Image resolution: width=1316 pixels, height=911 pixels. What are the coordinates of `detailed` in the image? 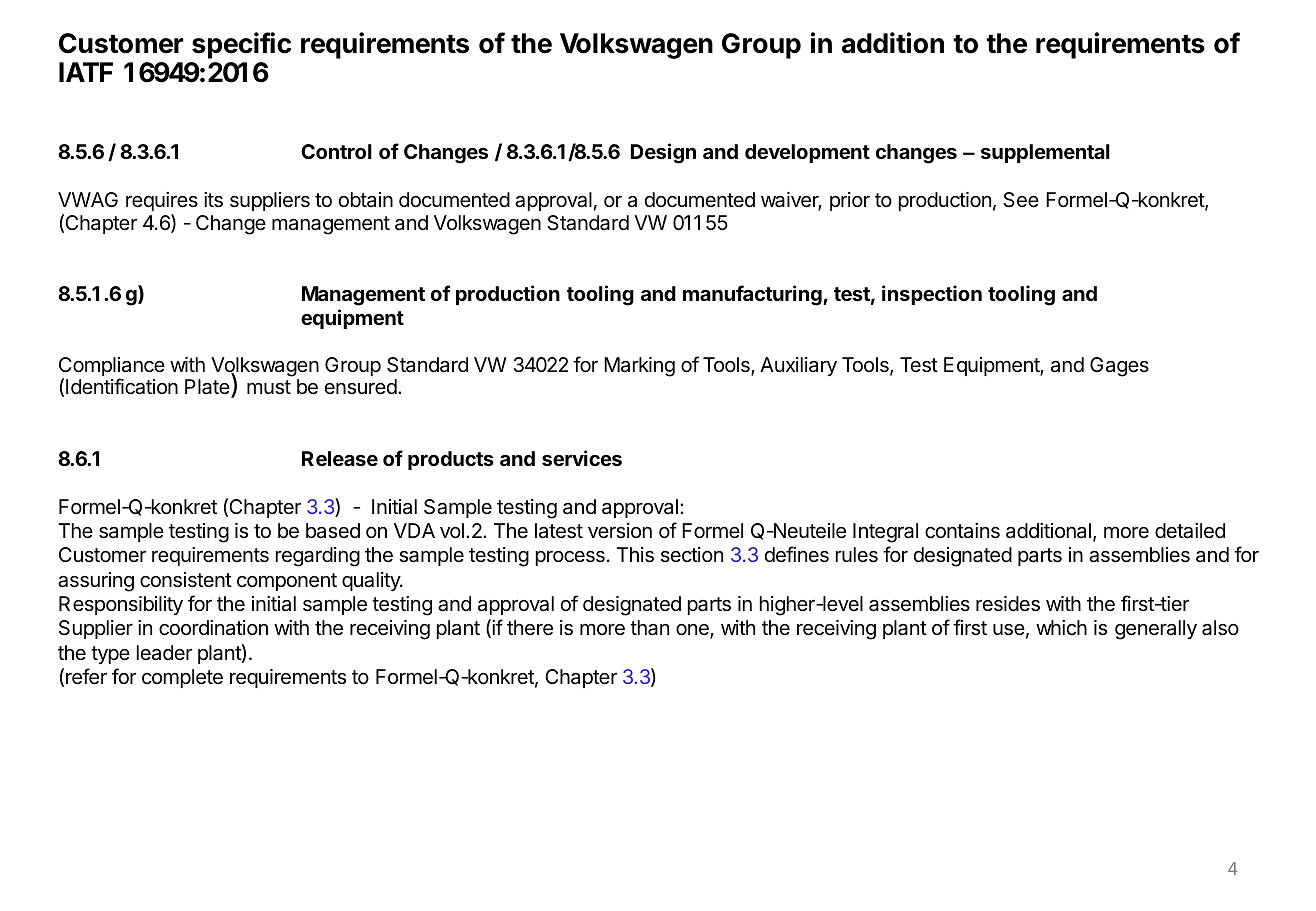 It's located at (1190, 531).
